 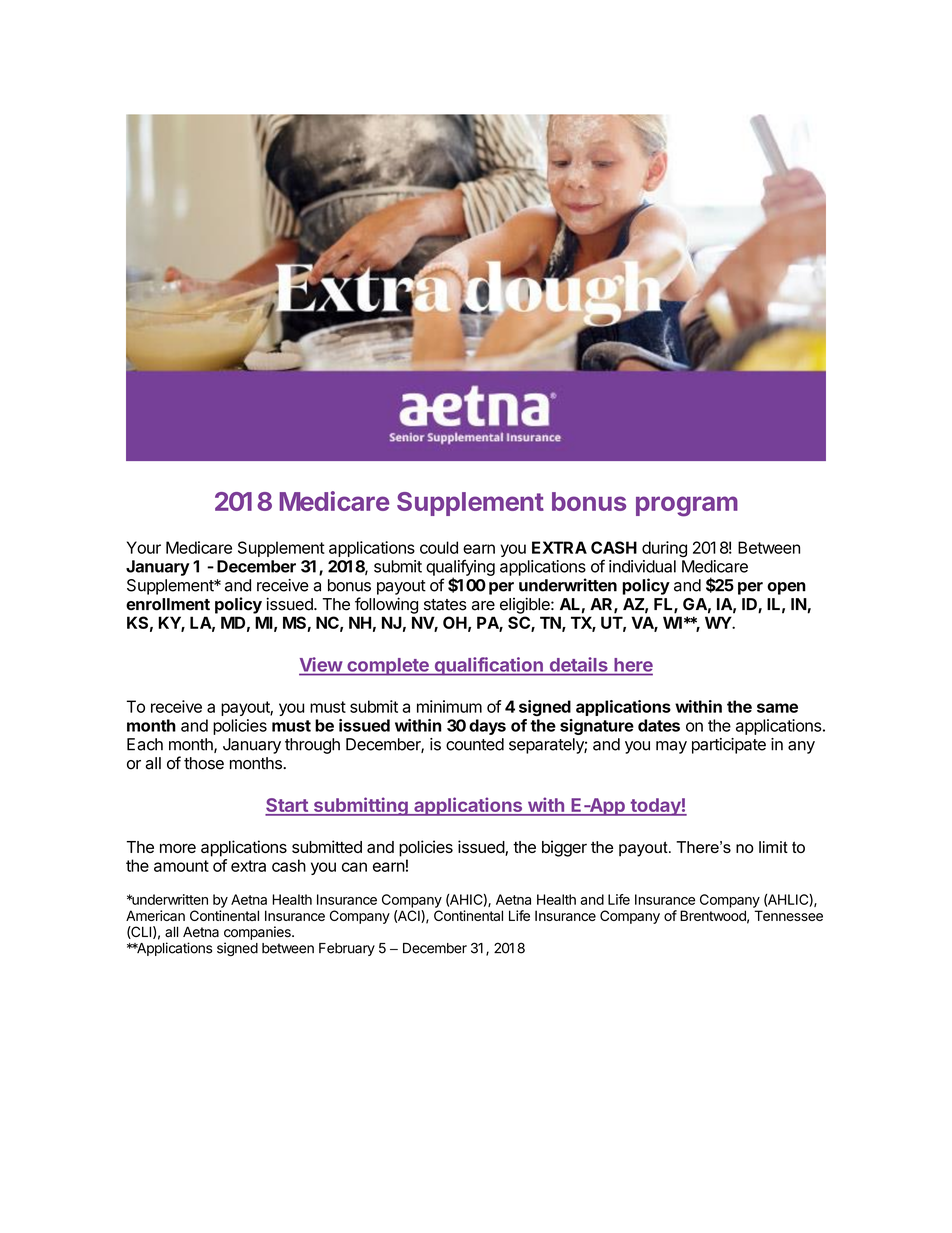 What do you see at coordinates (439, 547) in the page?
I see `could` at bounding box center [439, 547].
